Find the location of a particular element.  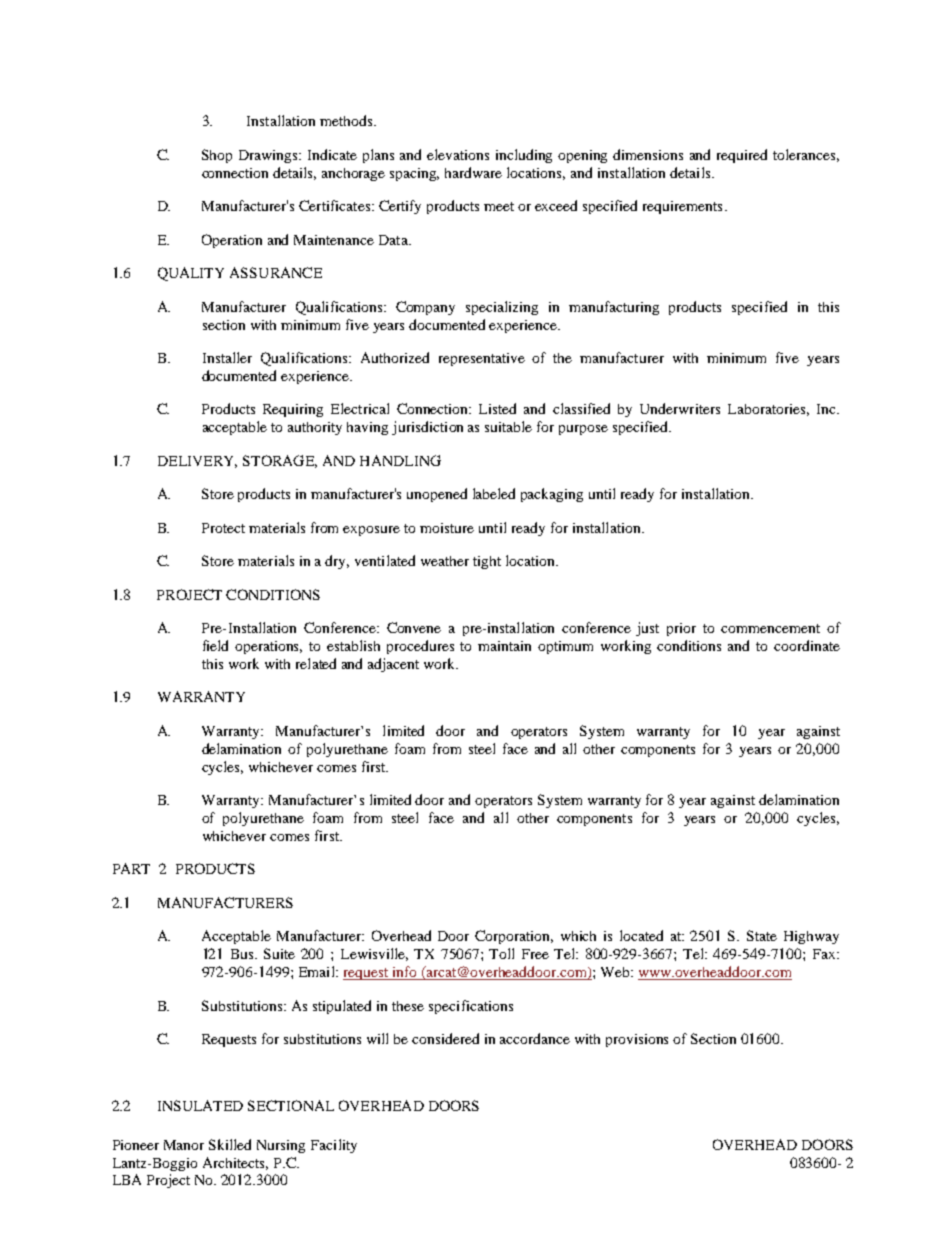

required is located at coordinates (742, 156).
